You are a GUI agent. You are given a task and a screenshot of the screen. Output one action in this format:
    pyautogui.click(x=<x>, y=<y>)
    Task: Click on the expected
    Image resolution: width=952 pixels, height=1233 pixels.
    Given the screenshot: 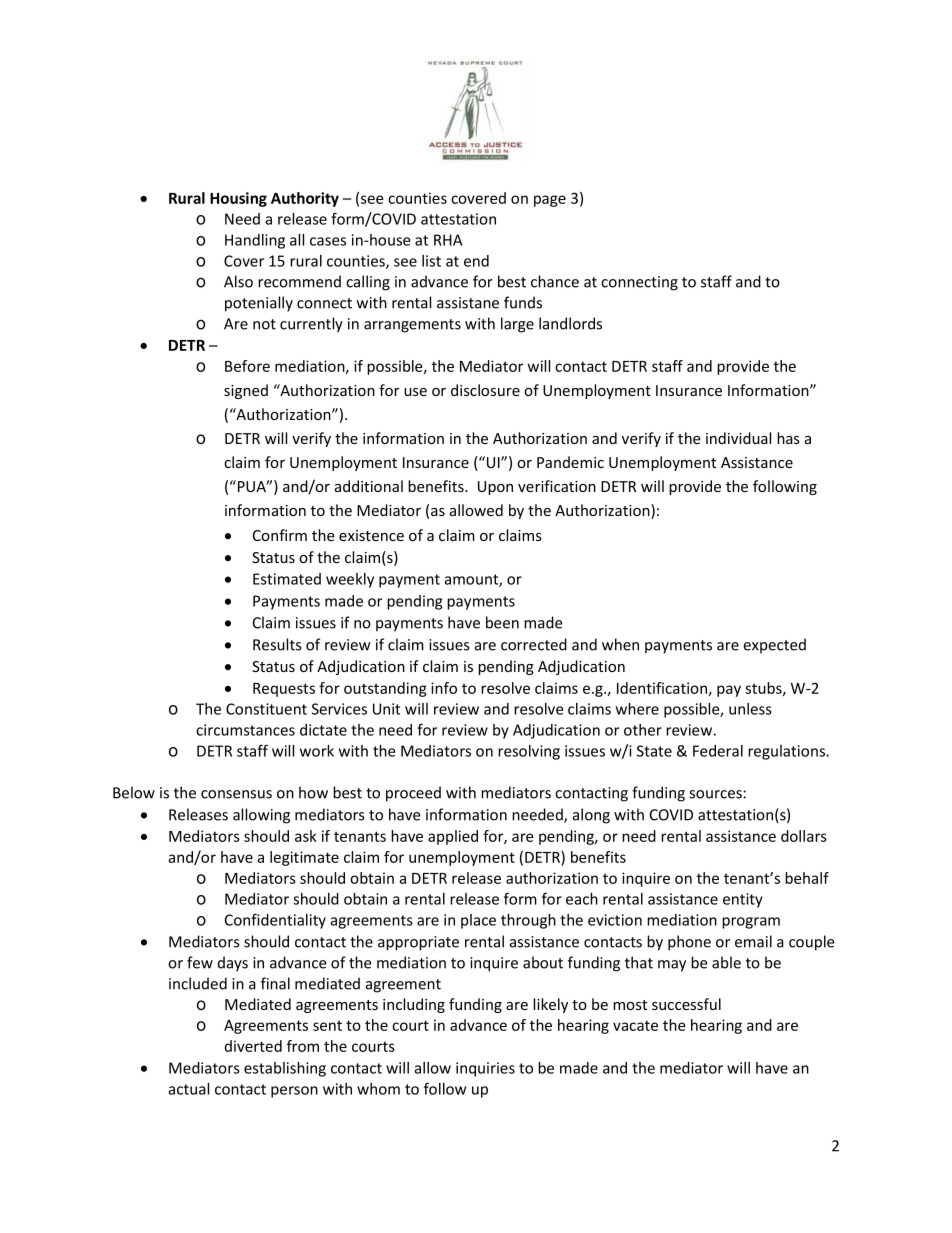 What is the action you would take?
    pyautogui.click(x=774, y=645)
